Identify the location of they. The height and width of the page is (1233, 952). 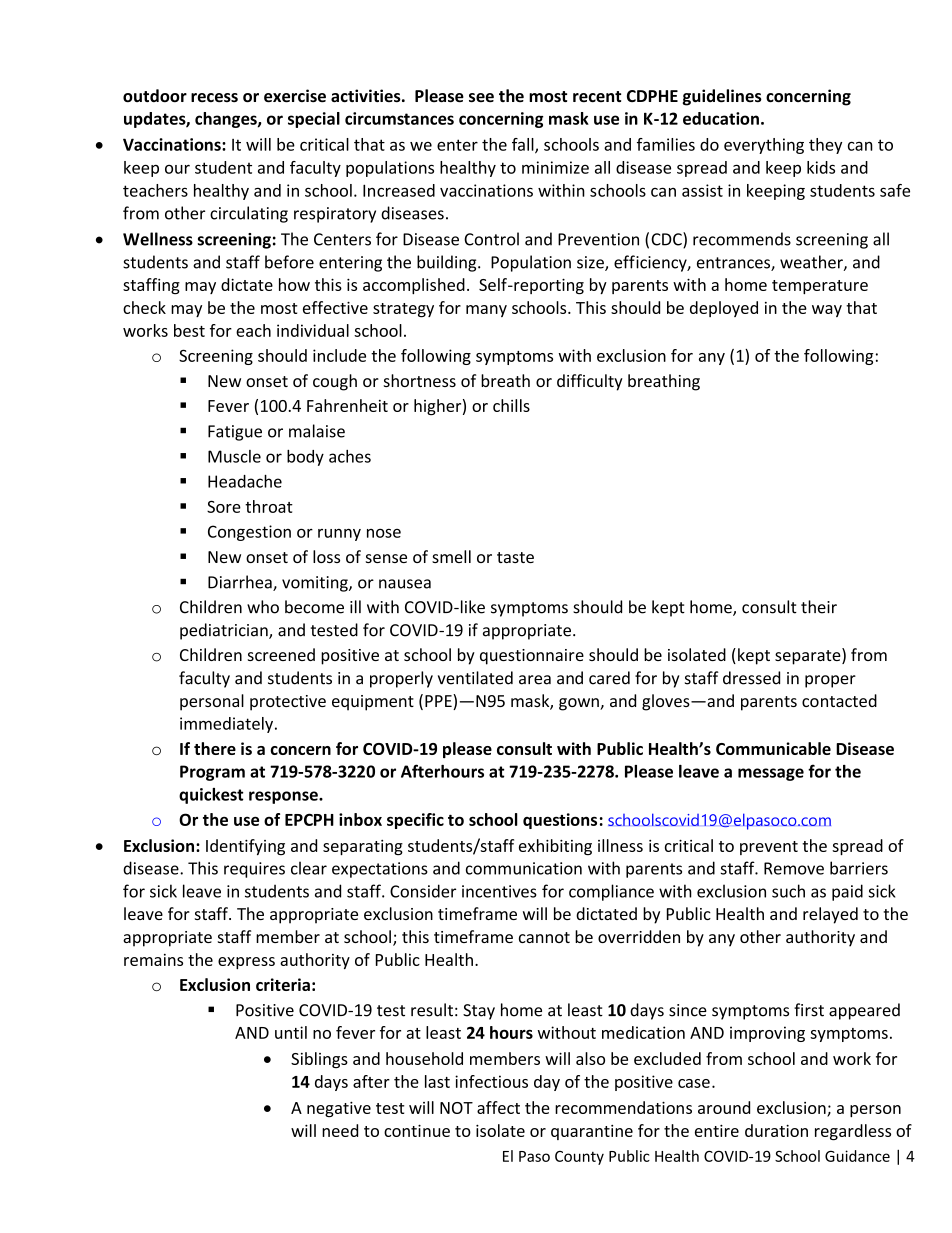
(825, 146).
